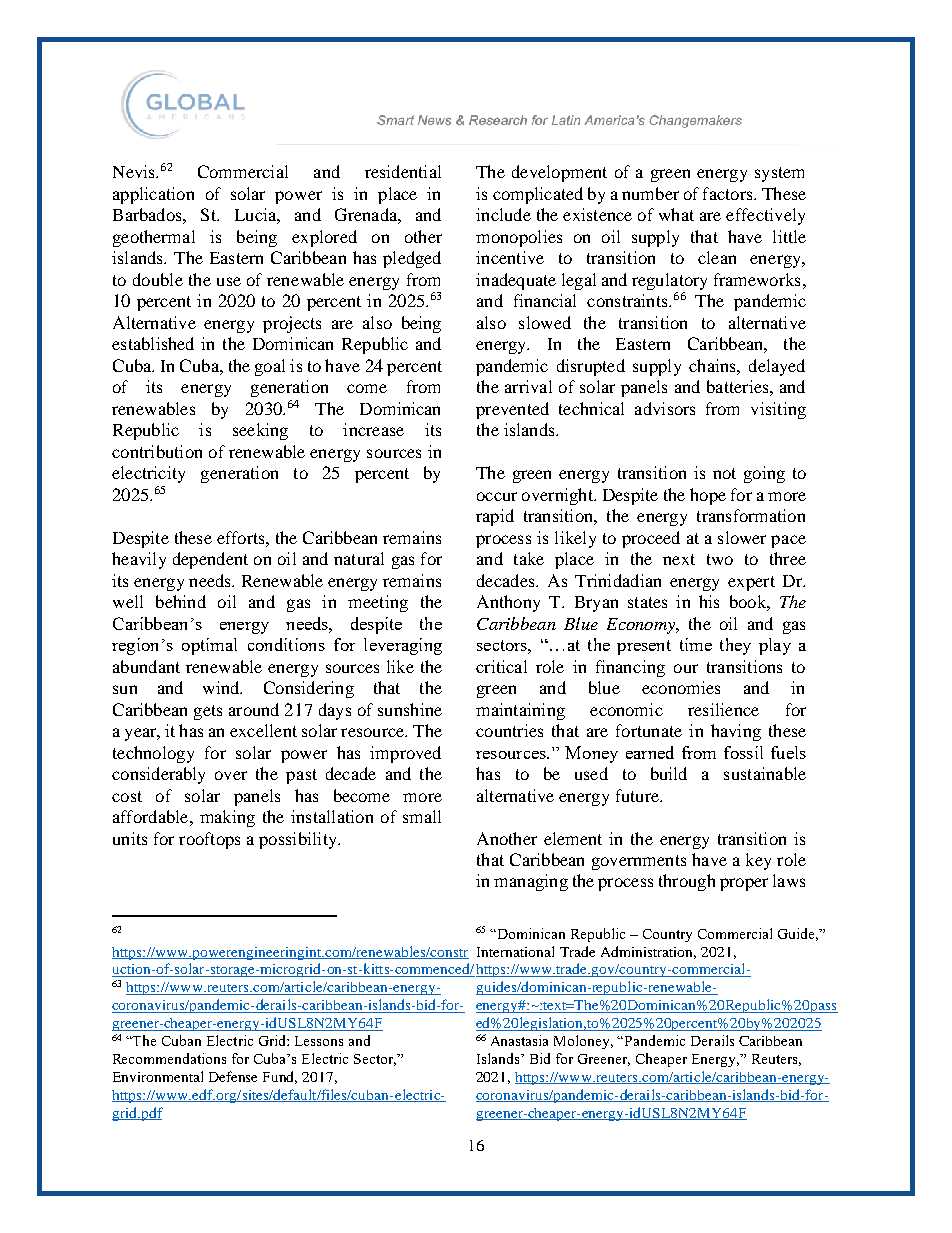 The image size is (952, 1233). I want to click on Anastasia, so click(519, 1040).
